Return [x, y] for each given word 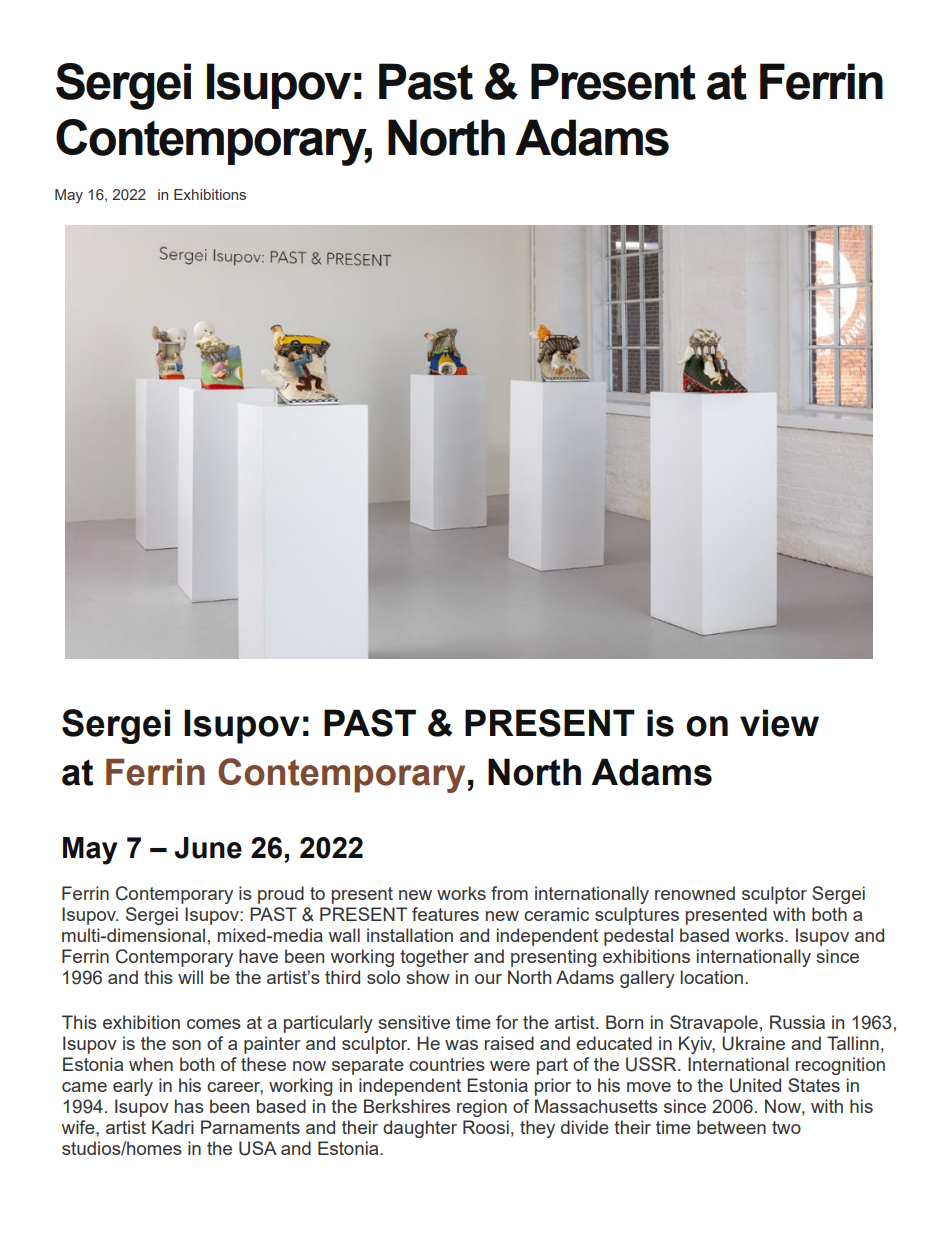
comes [214, 1024]
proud [281, 895]
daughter [420, 1129]
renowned [695, 893]
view [779, 723]
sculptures [637, 916]
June [208, 848]
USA [258, 1148]
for [507, 1022]
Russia [797, 1022]
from [509, 893]
